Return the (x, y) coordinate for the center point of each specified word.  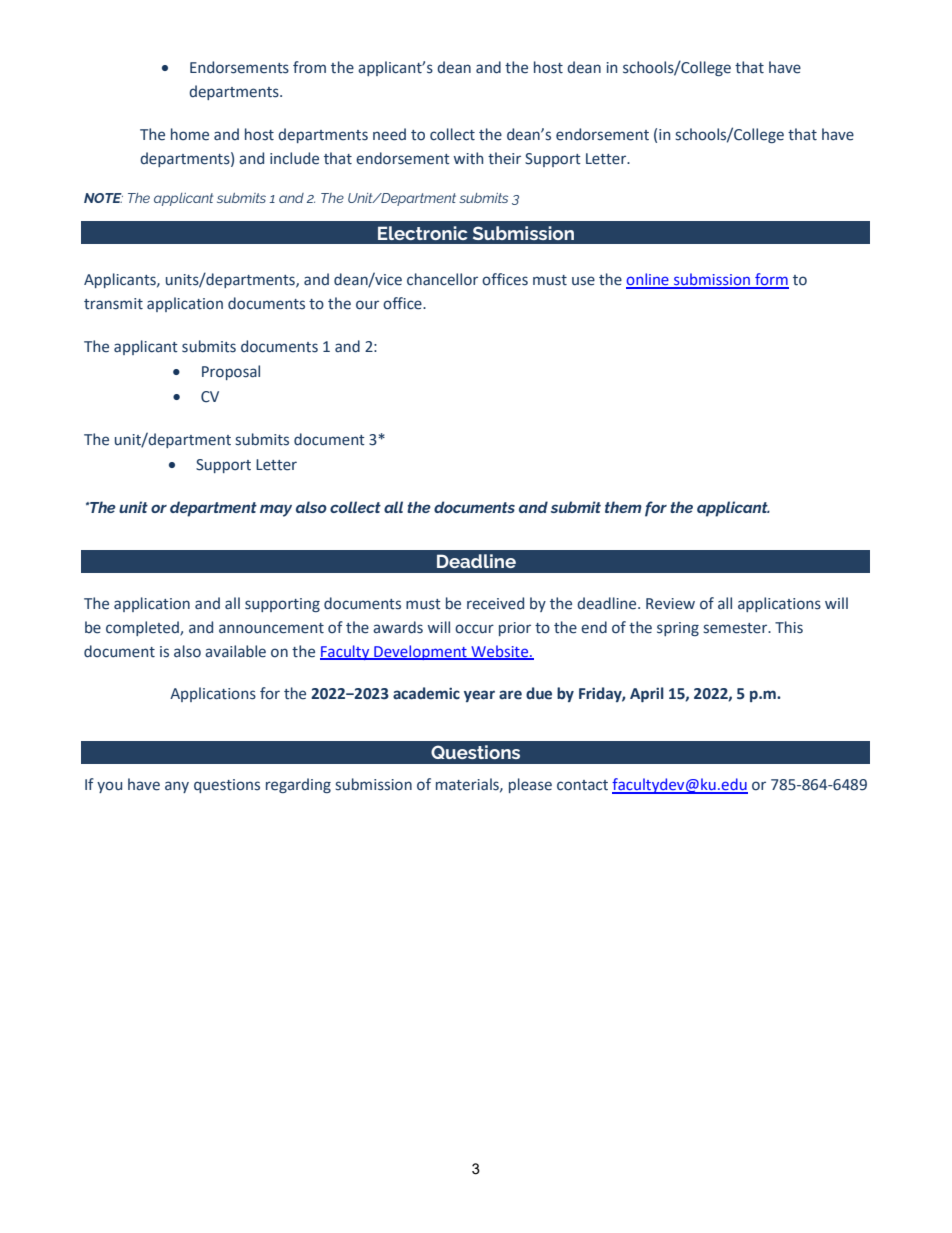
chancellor (442, 279)
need (389, 134)
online (648, 280)
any (177, 787)
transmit (113, 304)
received (495, 603)
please (530, 785)
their (504, 158)
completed (143, 628)
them (623, 507)
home (190, 134)
